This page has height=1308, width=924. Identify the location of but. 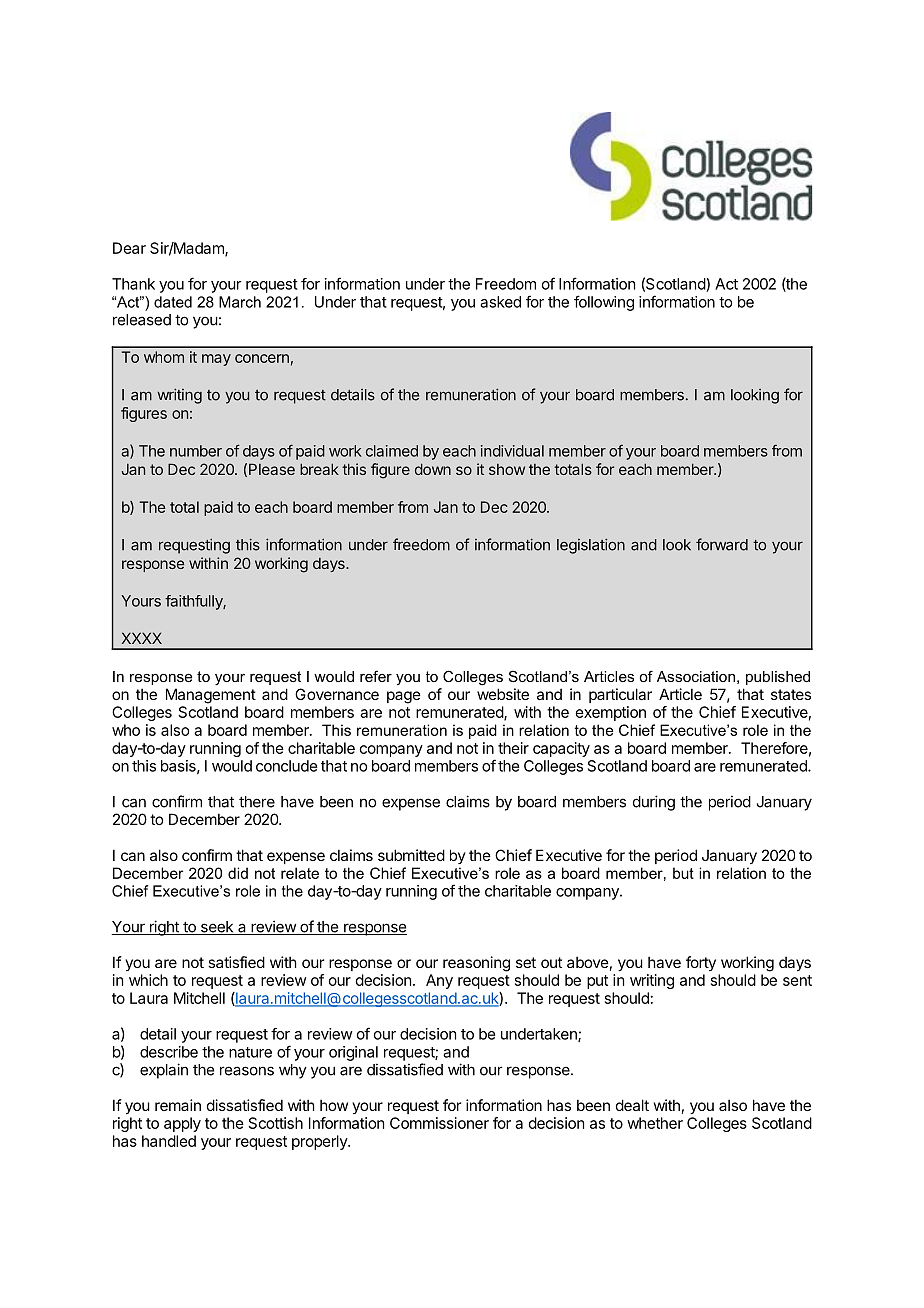
(683, 873).
